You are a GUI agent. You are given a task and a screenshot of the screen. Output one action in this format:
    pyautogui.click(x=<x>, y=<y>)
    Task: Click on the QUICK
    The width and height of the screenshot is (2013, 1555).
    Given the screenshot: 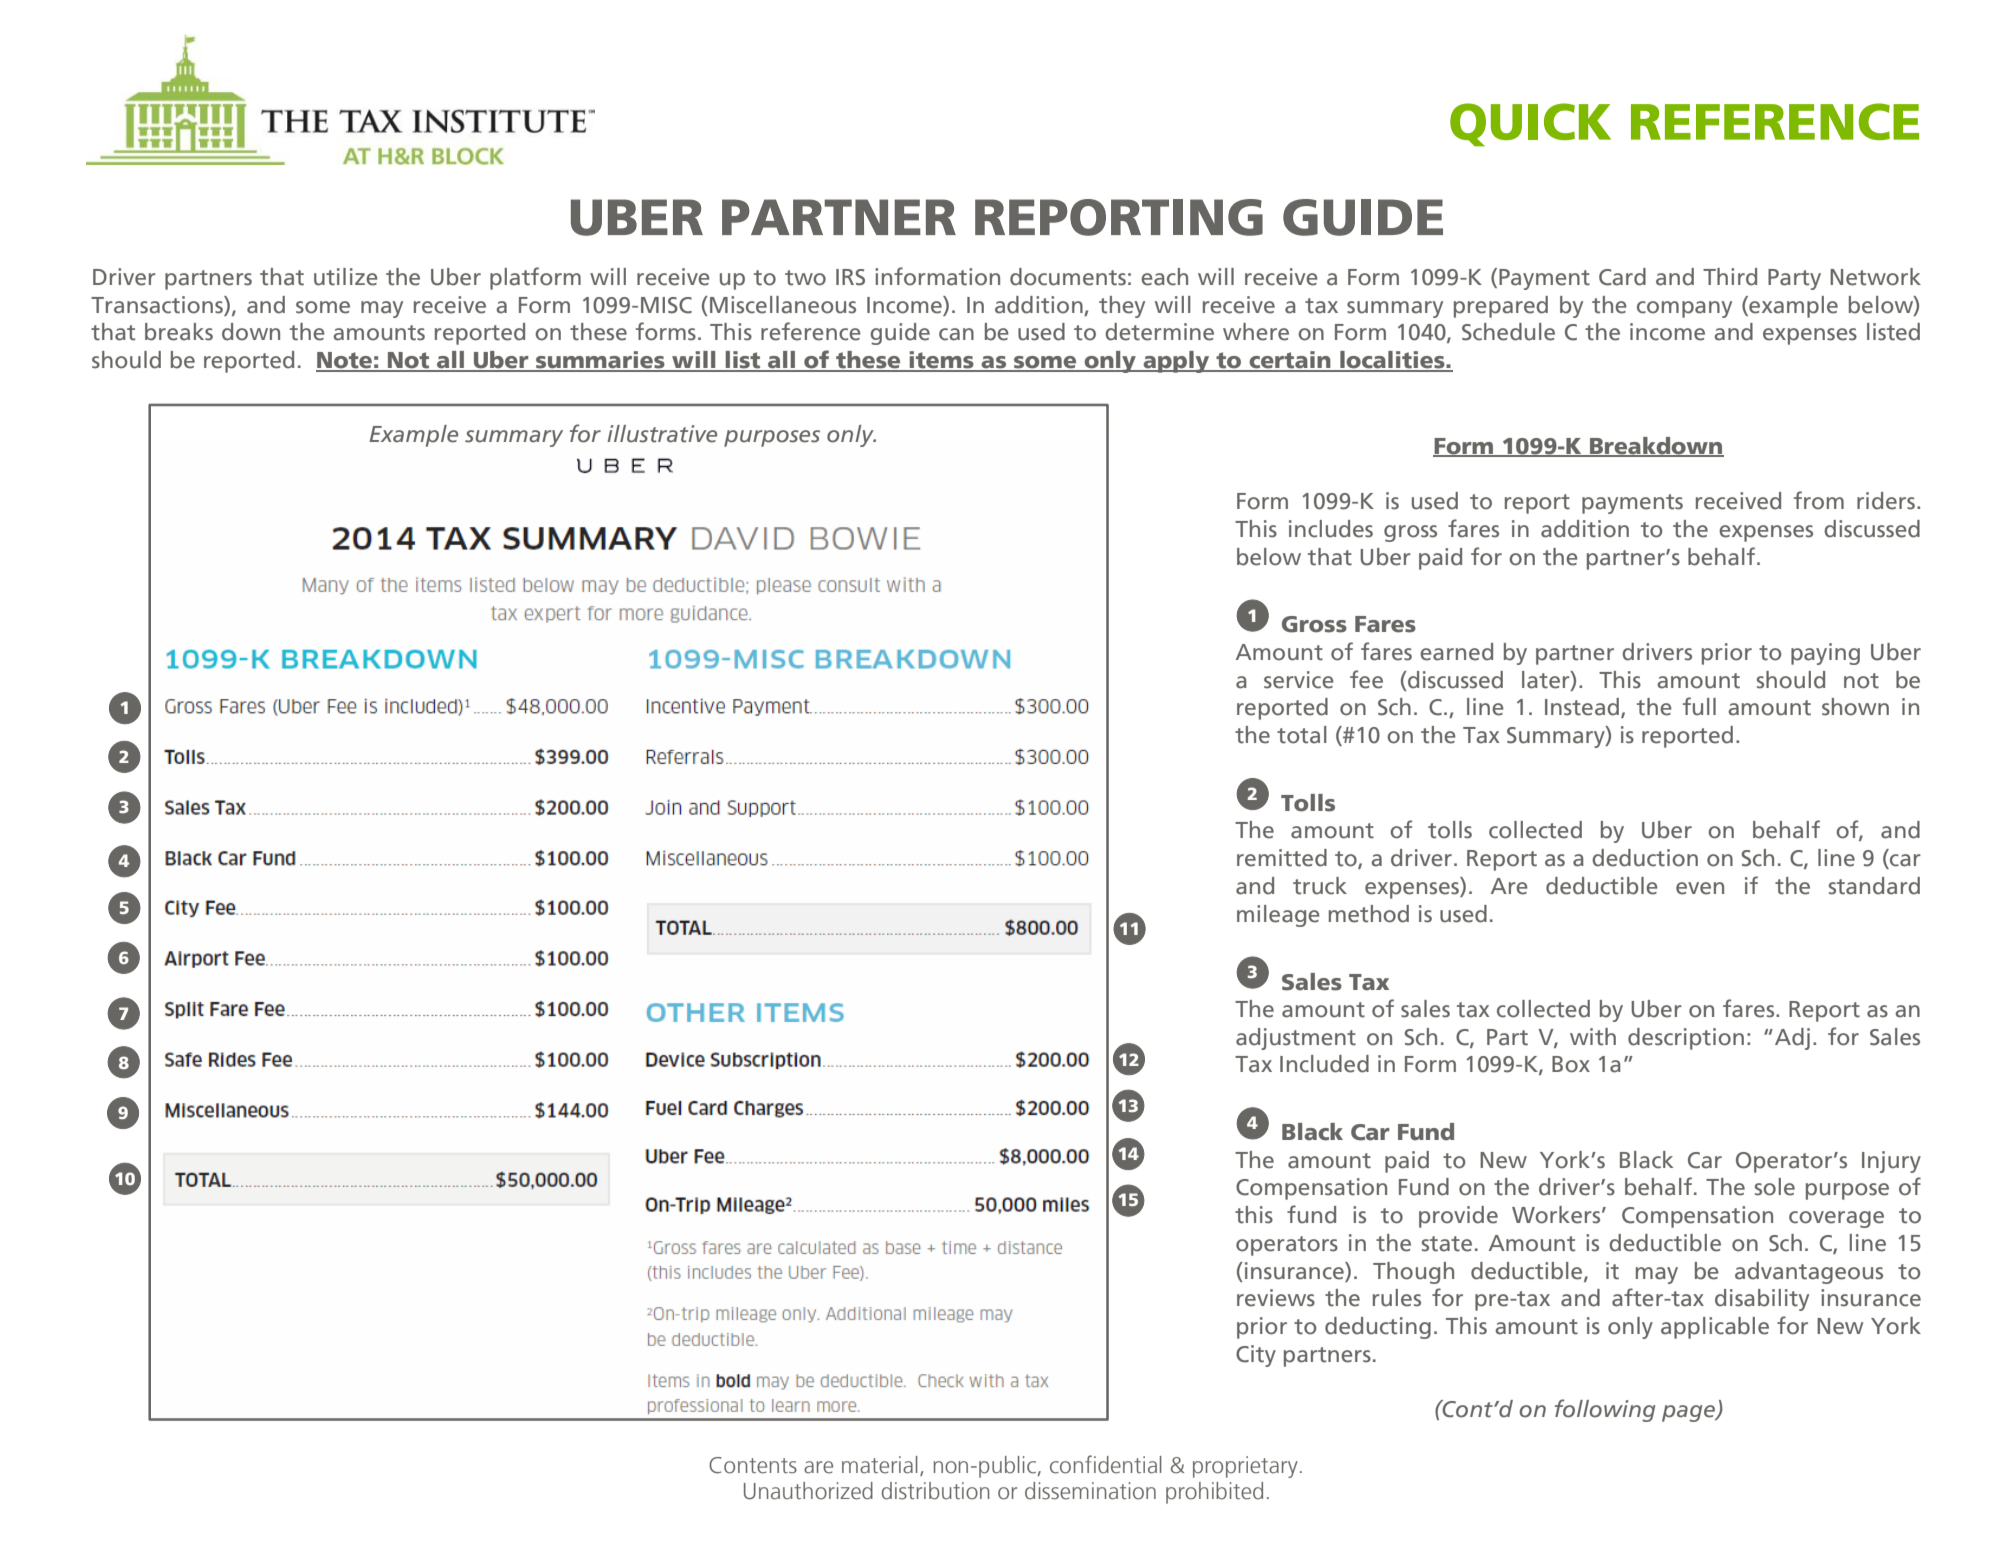 What is the action you would take?
    pyautogui.click(x=1530, y=125)
